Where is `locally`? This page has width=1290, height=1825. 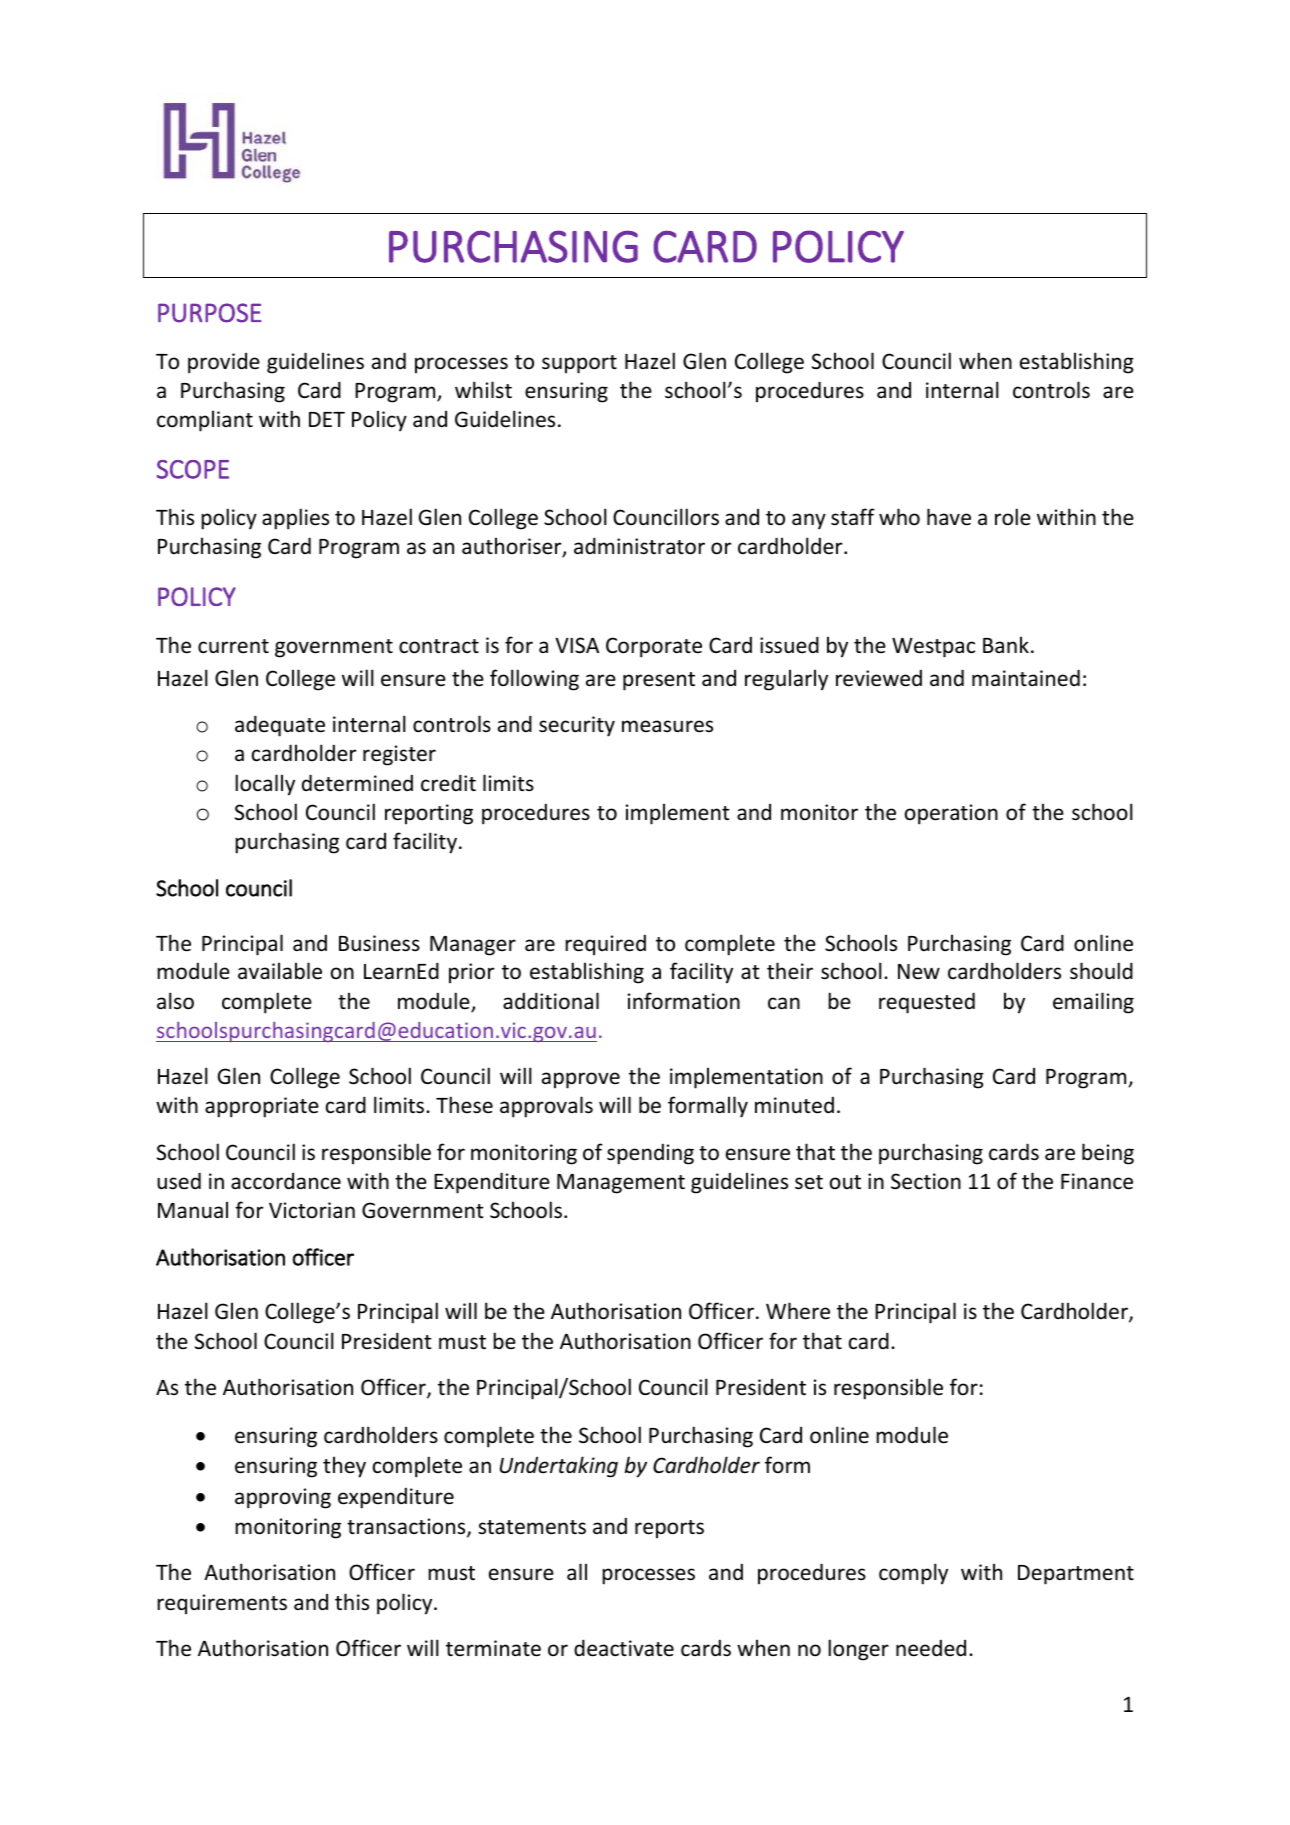
locally is located at coordinates (265, 785).
